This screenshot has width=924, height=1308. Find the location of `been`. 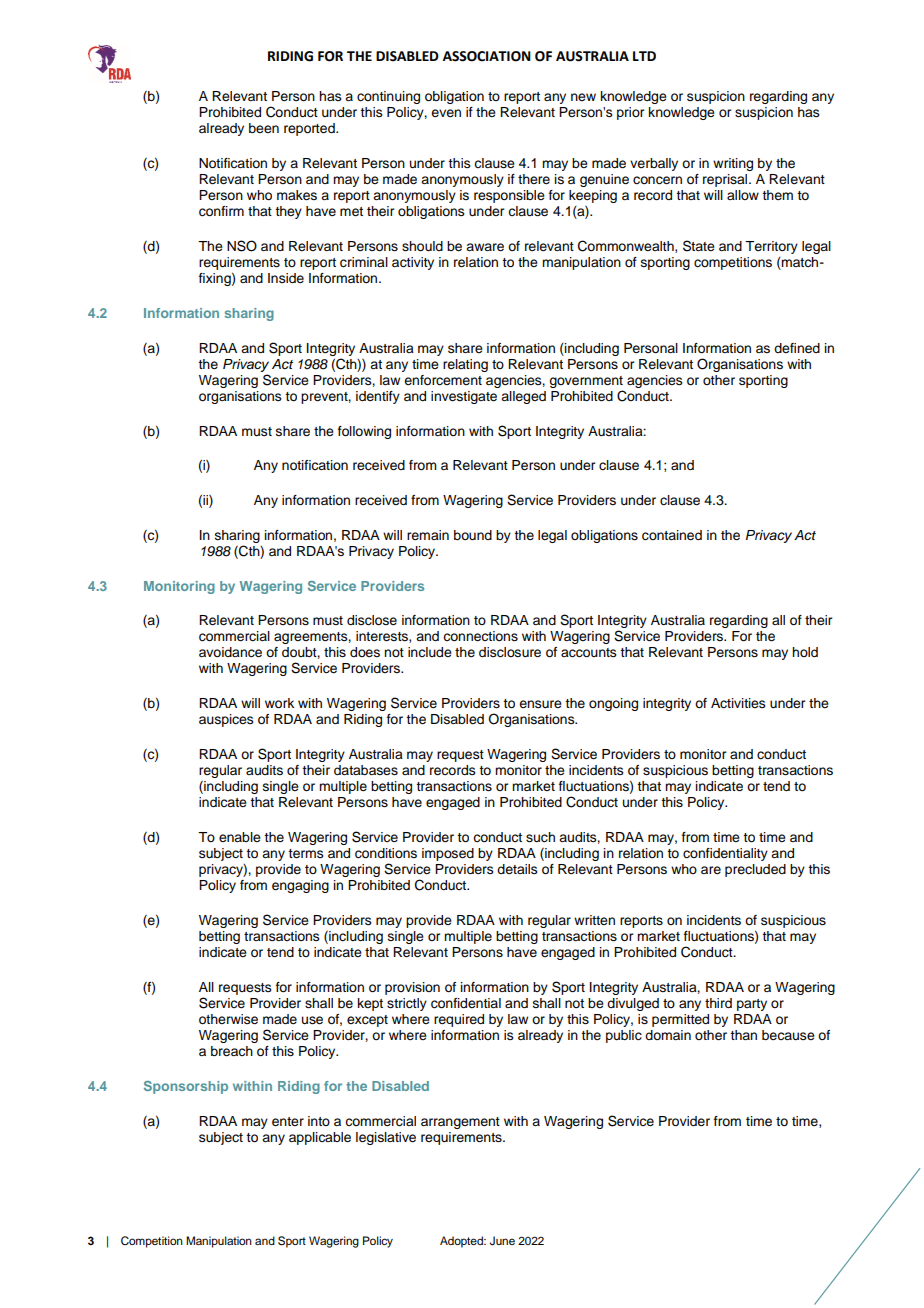

been is located at coordinates (264, 128).
